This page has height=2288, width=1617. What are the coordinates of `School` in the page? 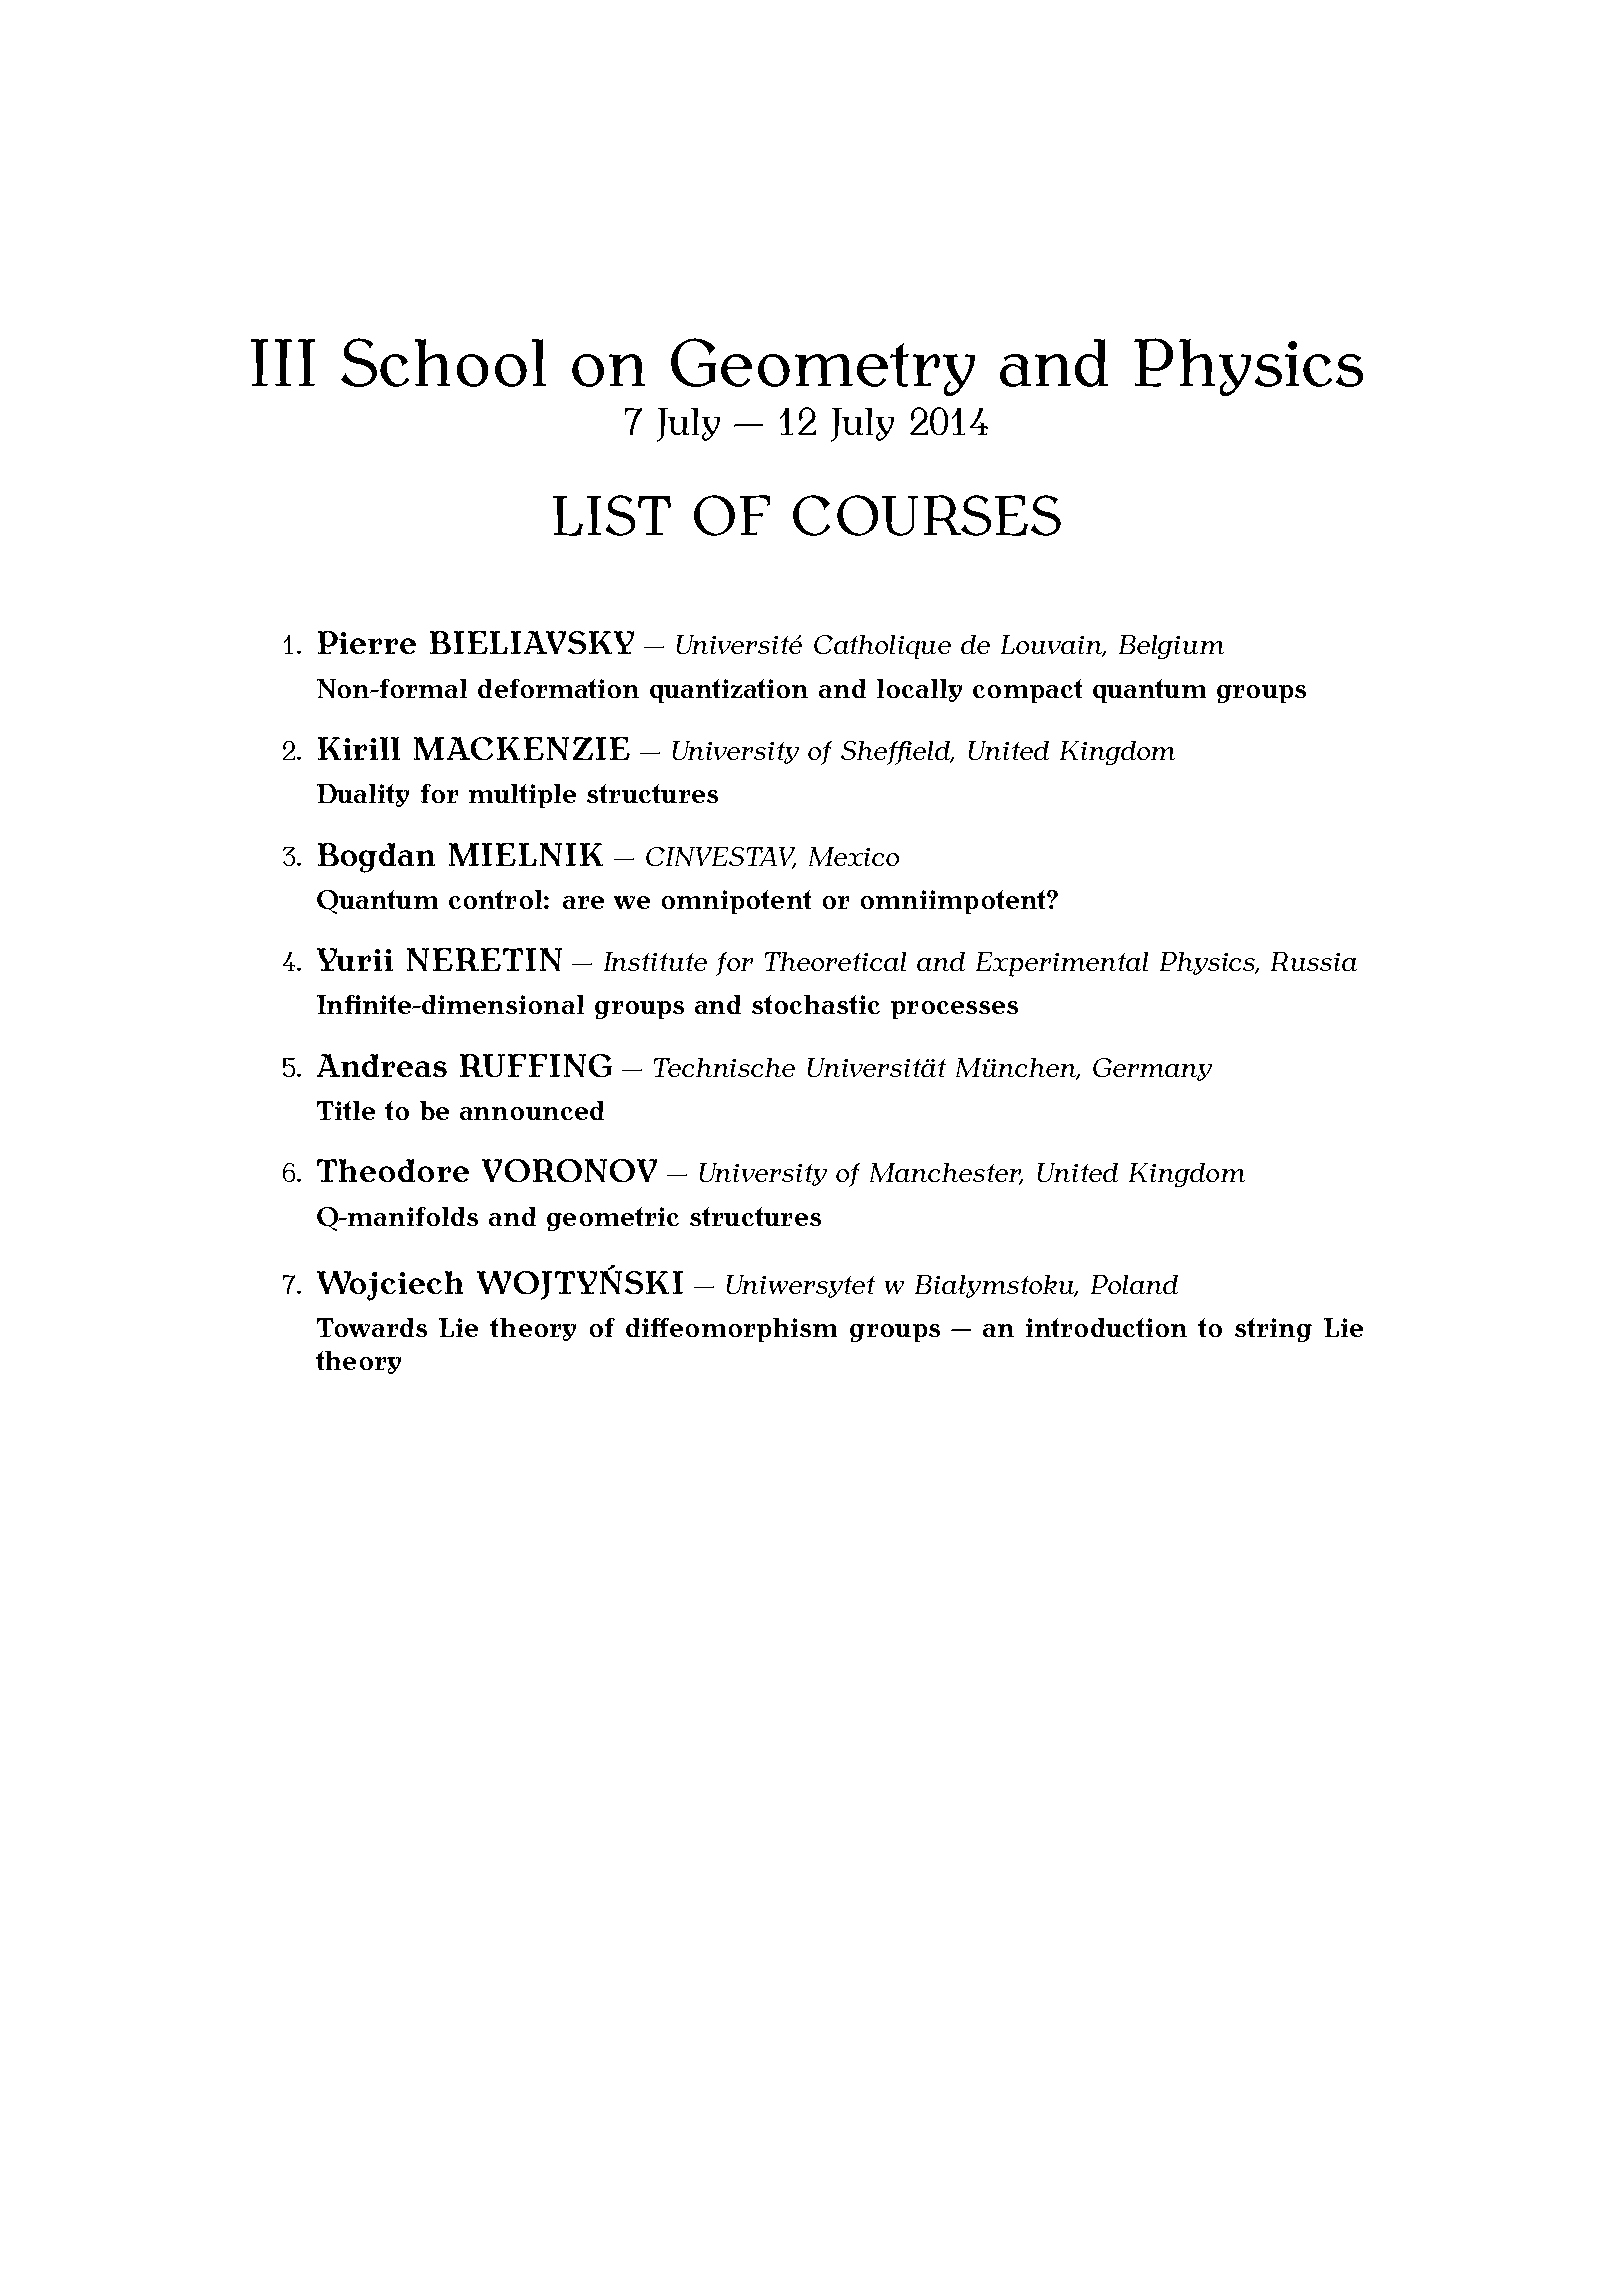 It's located at (443, 362).
